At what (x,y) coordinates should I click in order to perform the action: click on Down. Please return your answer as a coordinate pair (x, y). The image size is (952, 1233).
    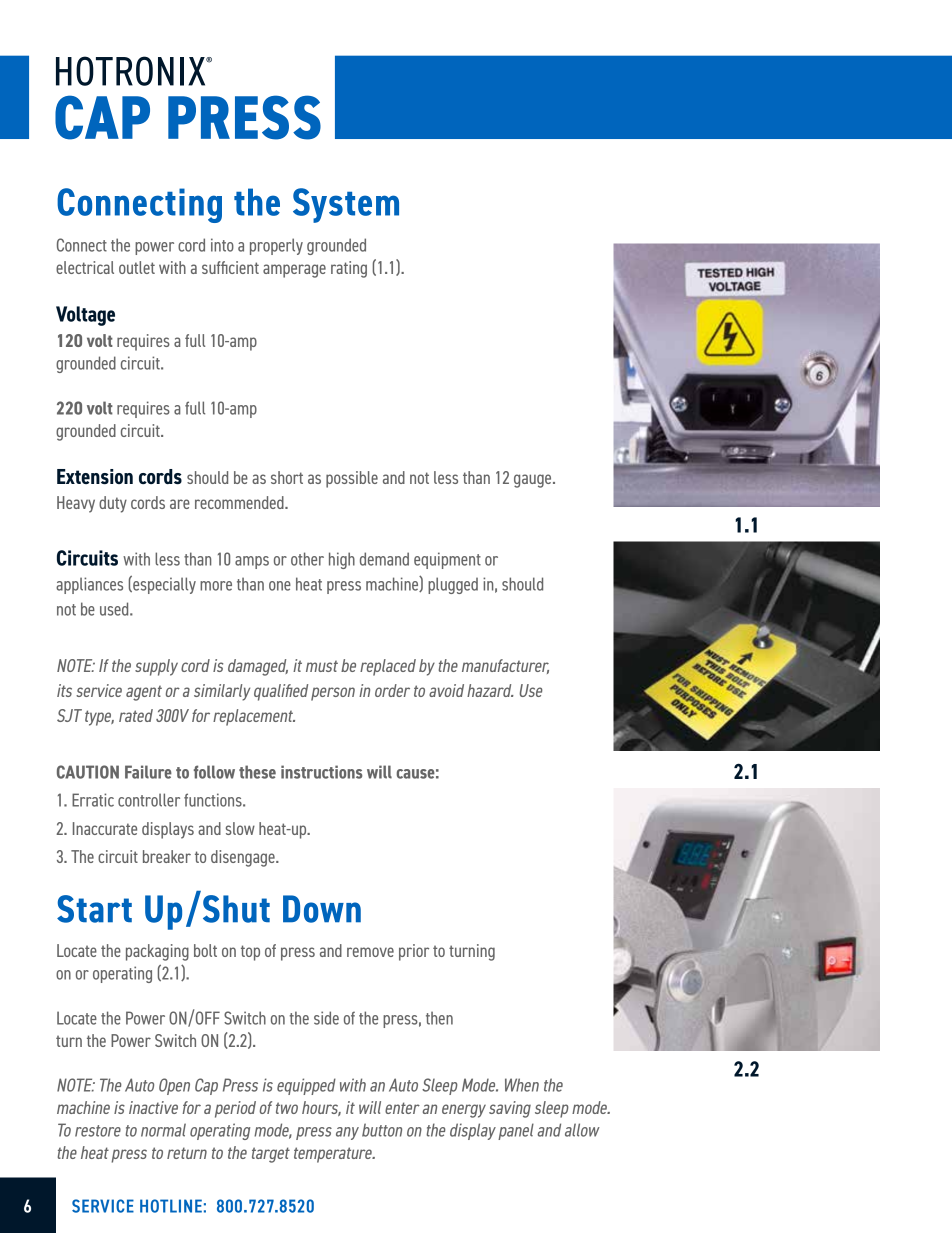
    Looking at the image, I should click on (322, 909).
